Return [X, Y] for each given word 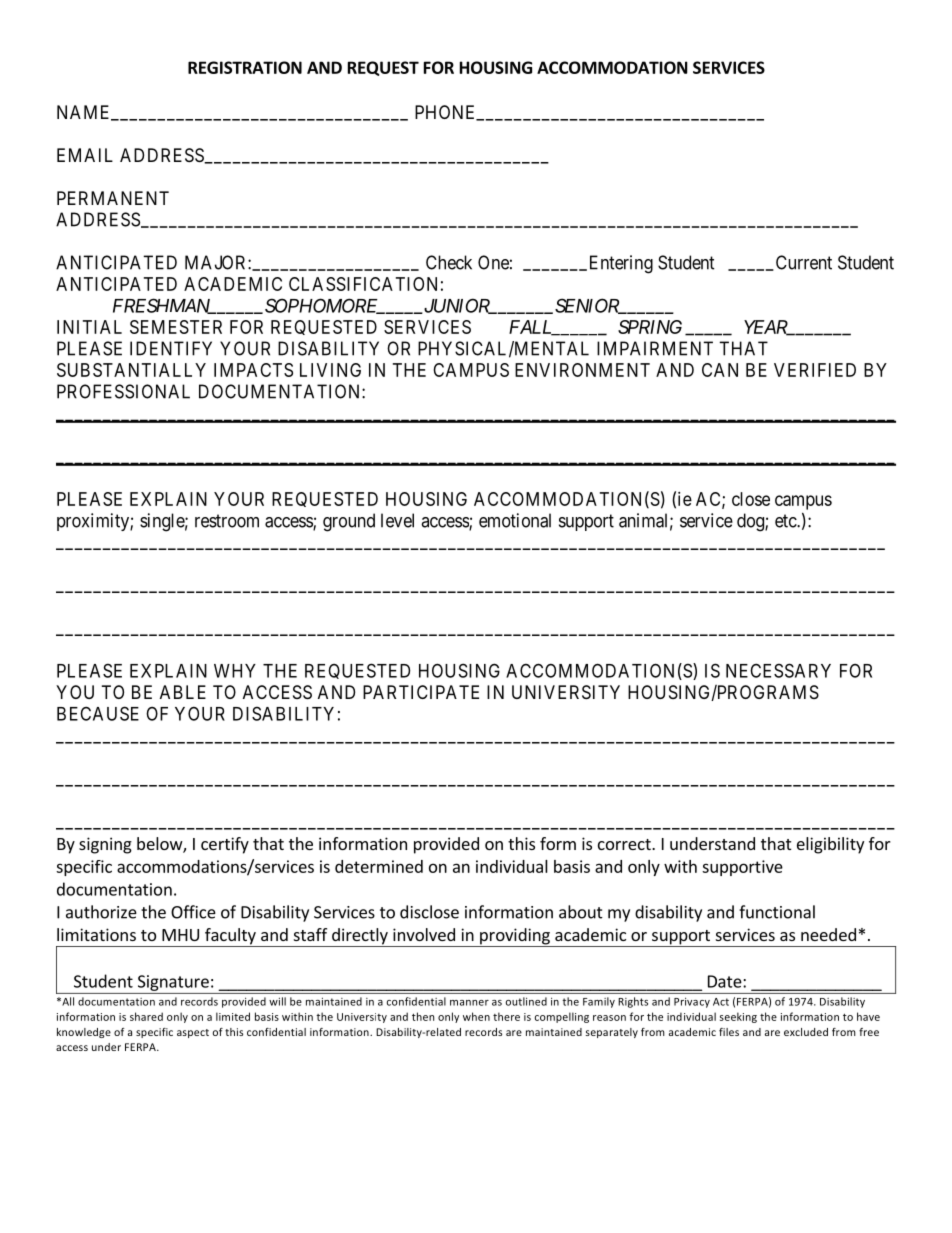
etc [786, 521]
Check [449, 262]
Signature [173, 983]
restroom [227, 521]
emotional [515, 520]
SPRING [650, 327]
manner [469, 1003]
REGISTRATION [245, 67]
